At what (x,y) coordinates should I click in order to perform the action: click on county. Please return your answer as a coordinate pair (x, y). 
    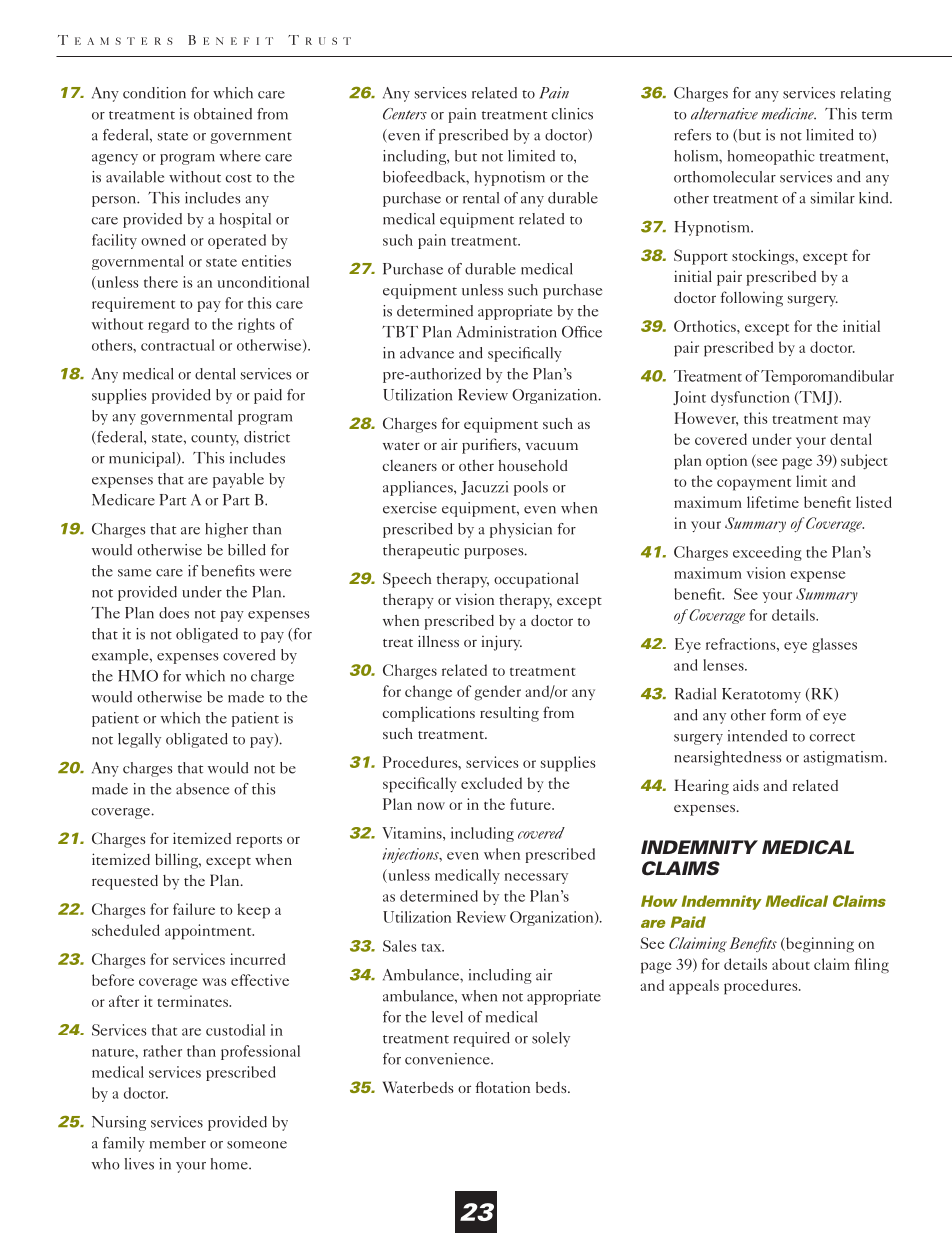
    Looking at the image, I should click on (215, 440).
